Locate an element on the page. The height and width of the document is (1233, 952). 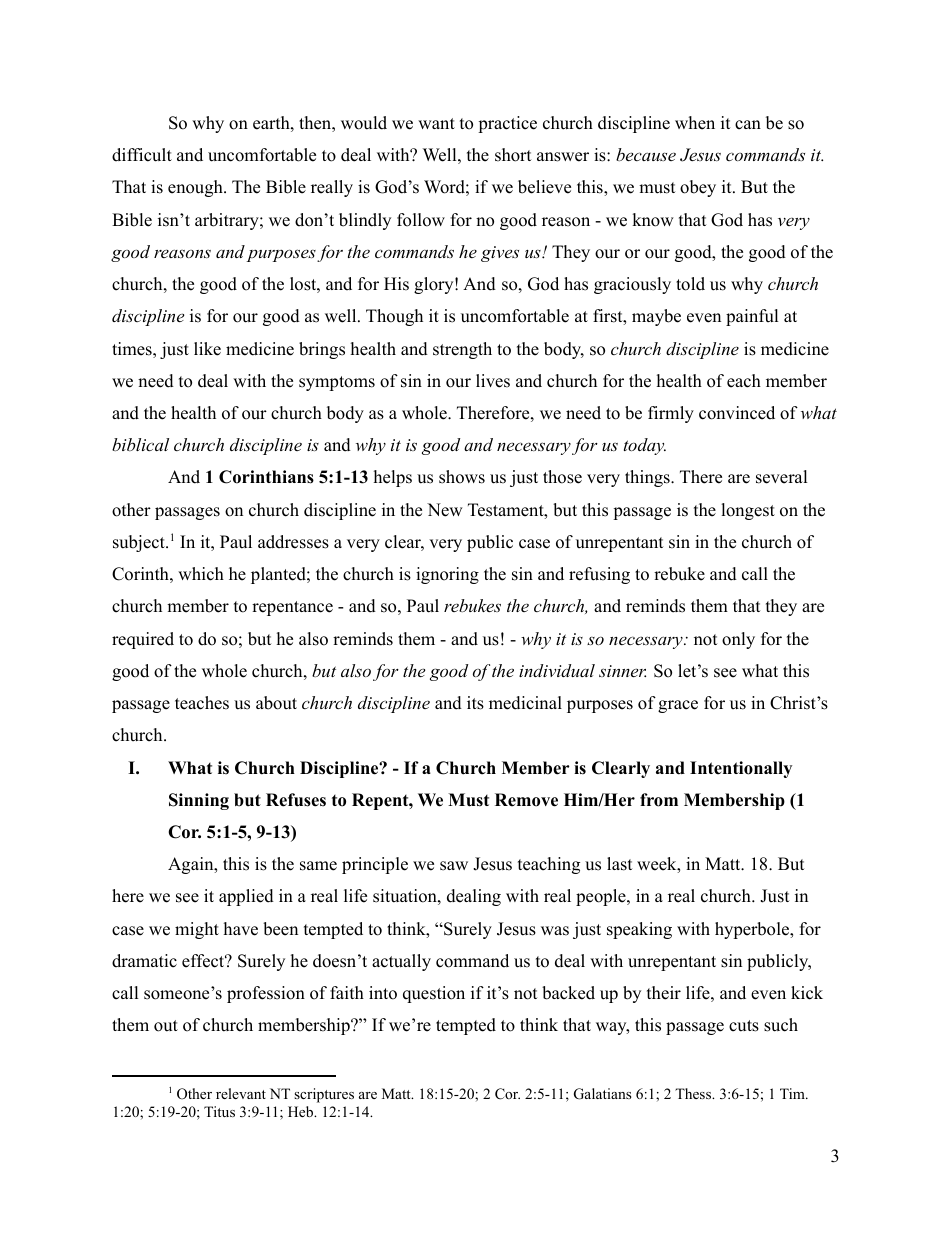
from is located at coordinates (659, 800).
